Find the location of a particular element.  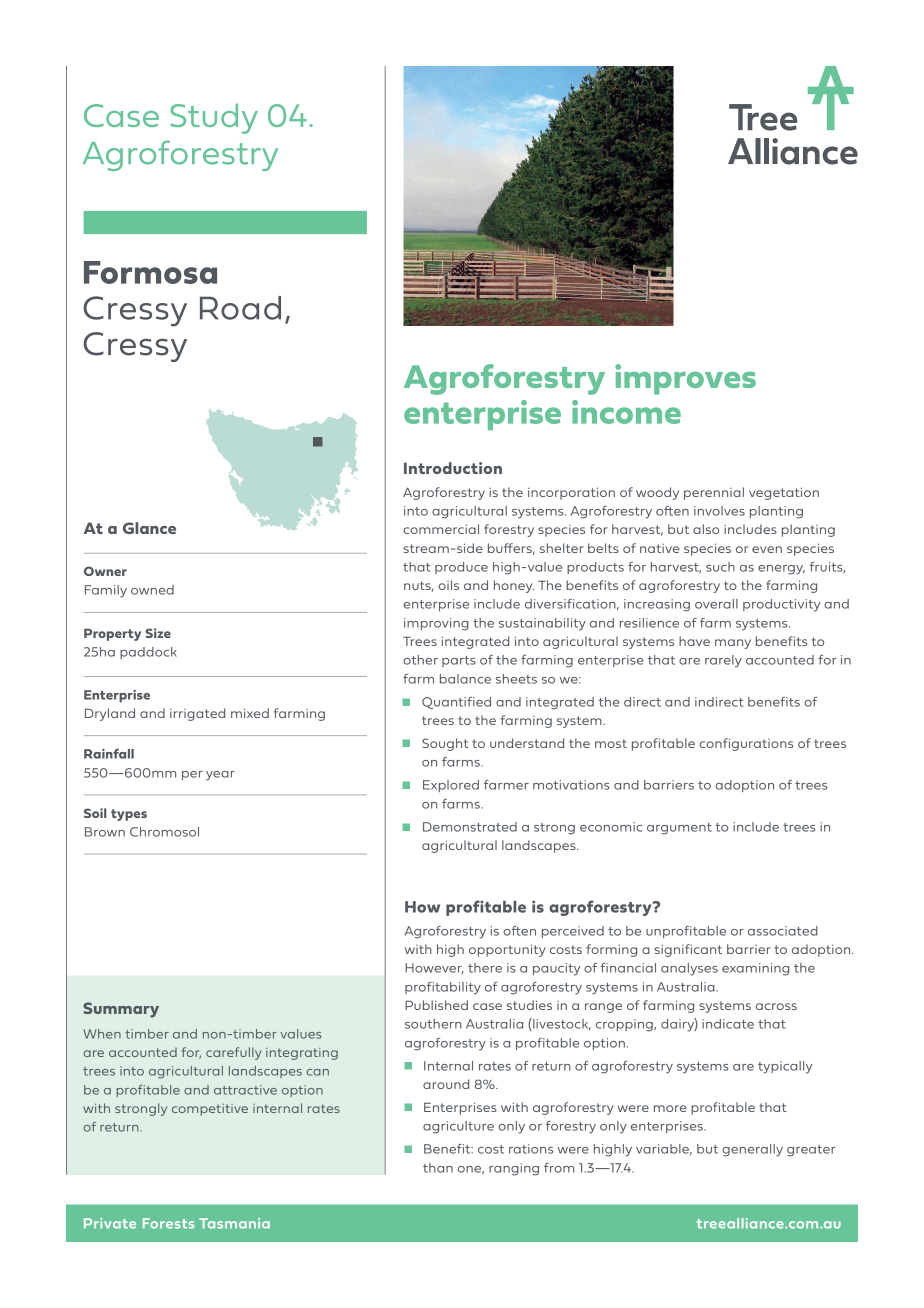

argument is located at coordinates (679, 829).
